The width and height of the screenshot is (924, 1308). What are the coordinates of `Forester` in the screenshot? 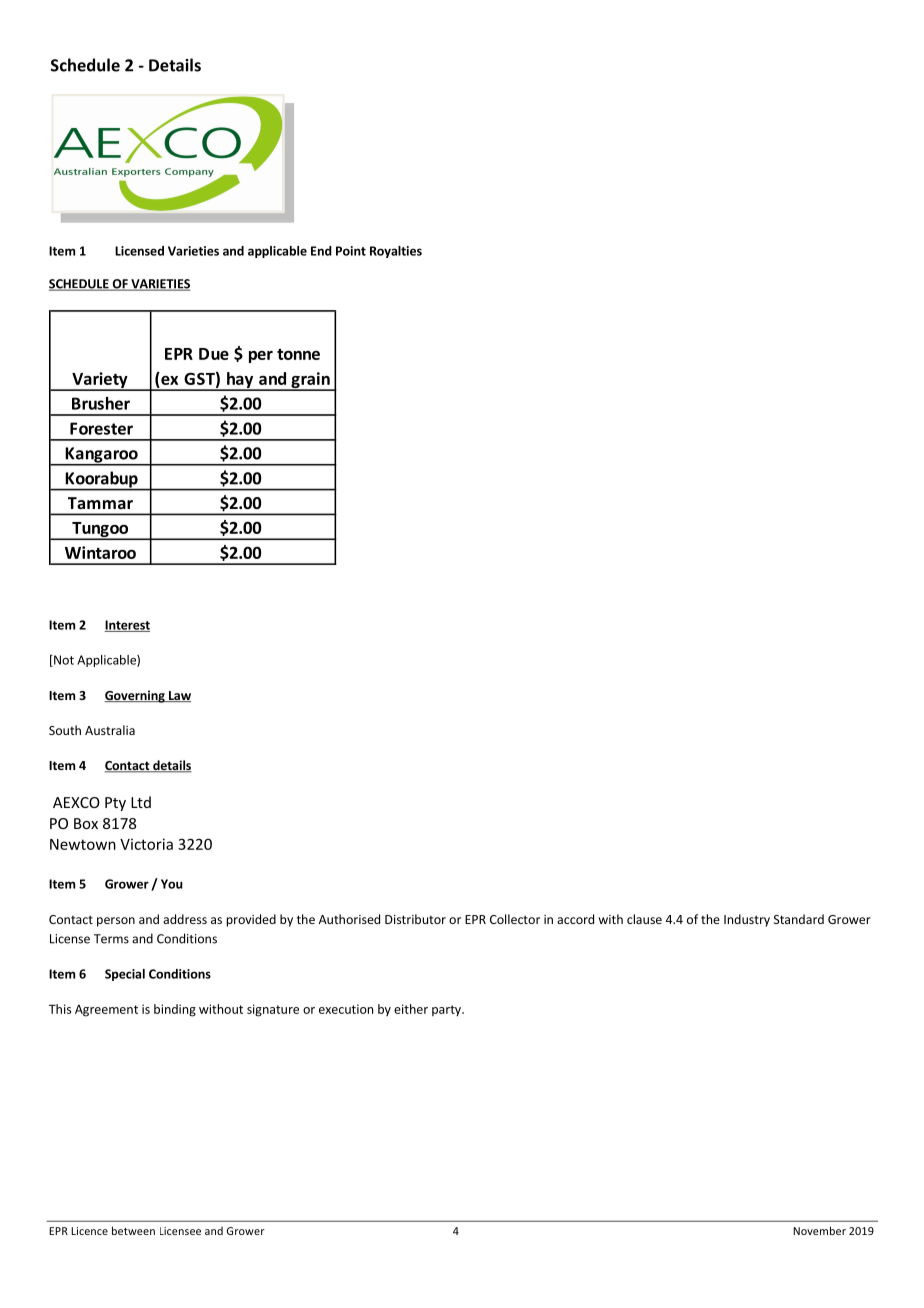 It's located at (101, 428).
